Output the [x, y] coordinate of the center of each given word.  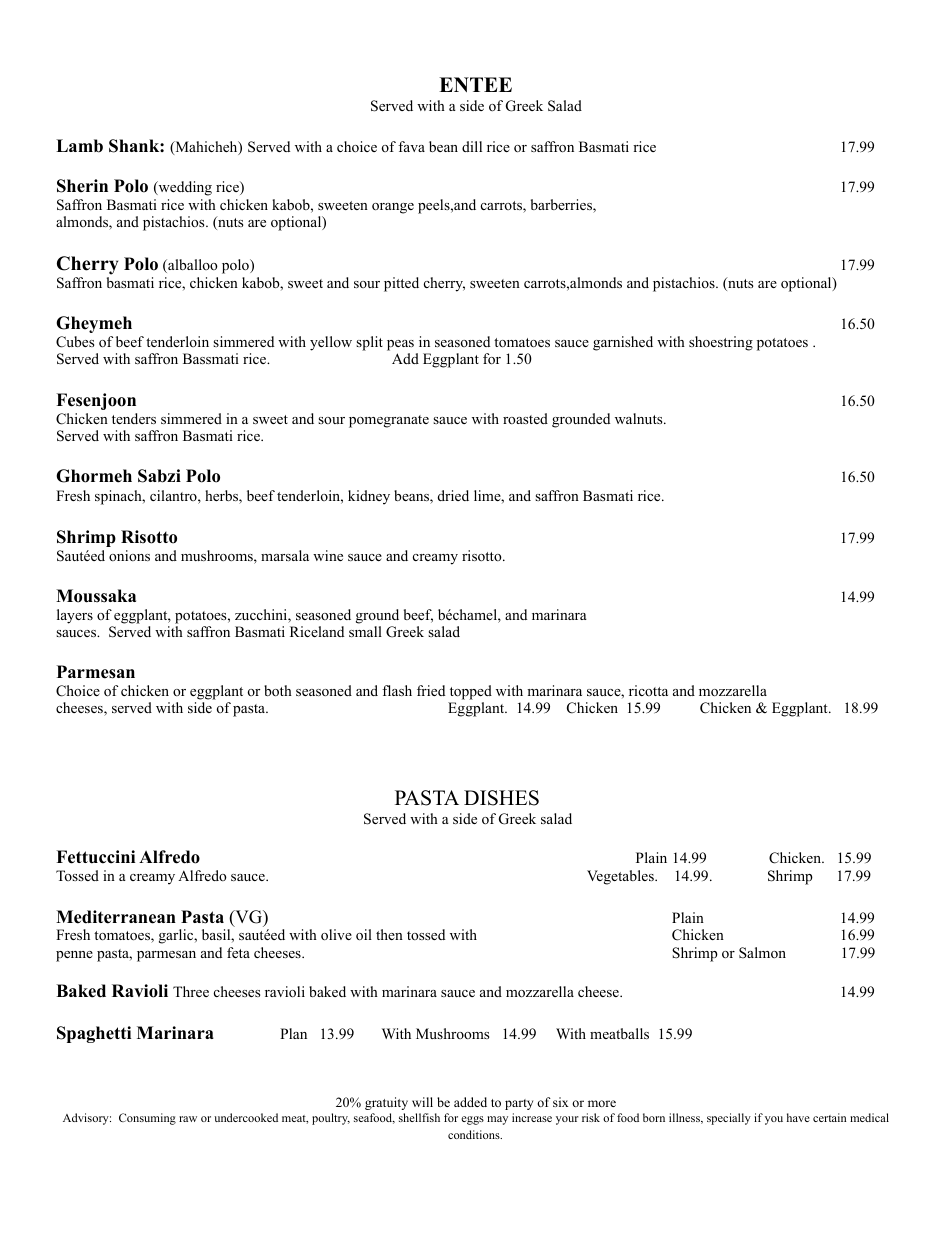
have [798, 1117]
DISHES [501, 798]
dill [472, 146]
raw [188, 1119]
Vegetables [621, 877]
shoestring [721, 343]
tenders [134, 418]
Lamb [79, 146]
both [278, 691]
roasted [525, 418]
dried [453, 495]
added [470, 1102]
